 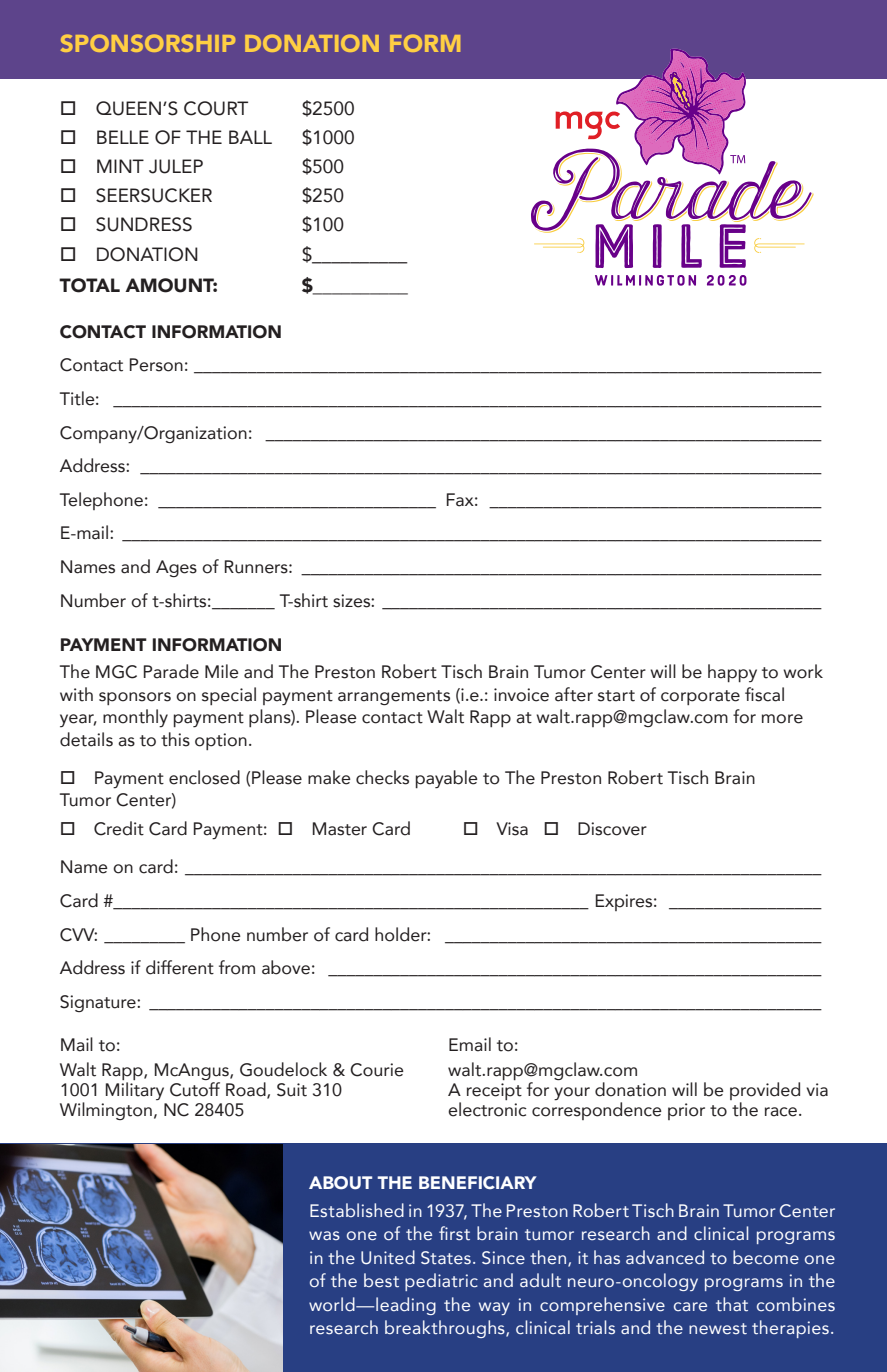 I want to click on sizes, so click(x=352, y=601).
